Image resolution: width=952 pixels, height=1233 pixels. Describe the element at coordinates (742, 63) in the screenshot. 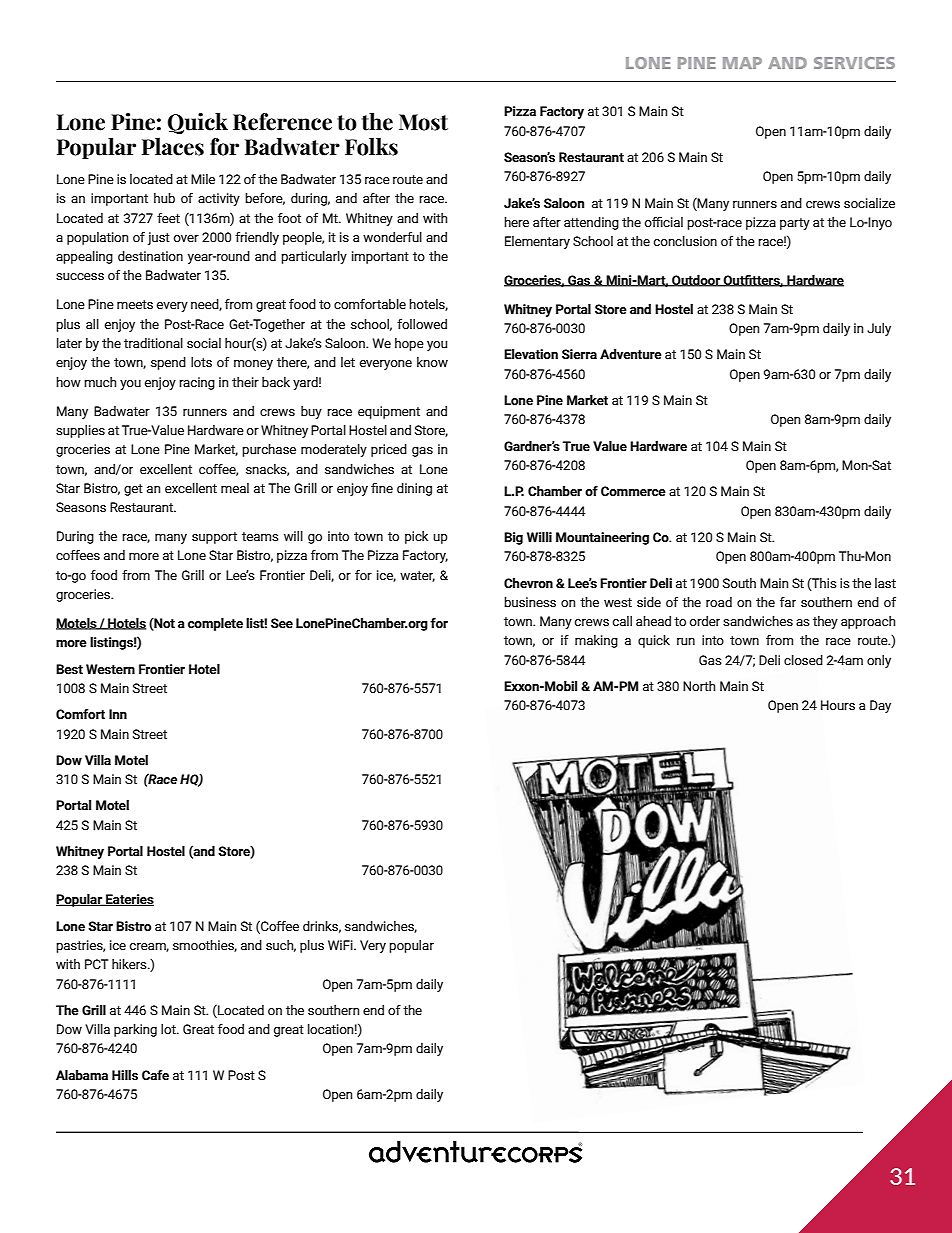

I see `MAP` at that location.
